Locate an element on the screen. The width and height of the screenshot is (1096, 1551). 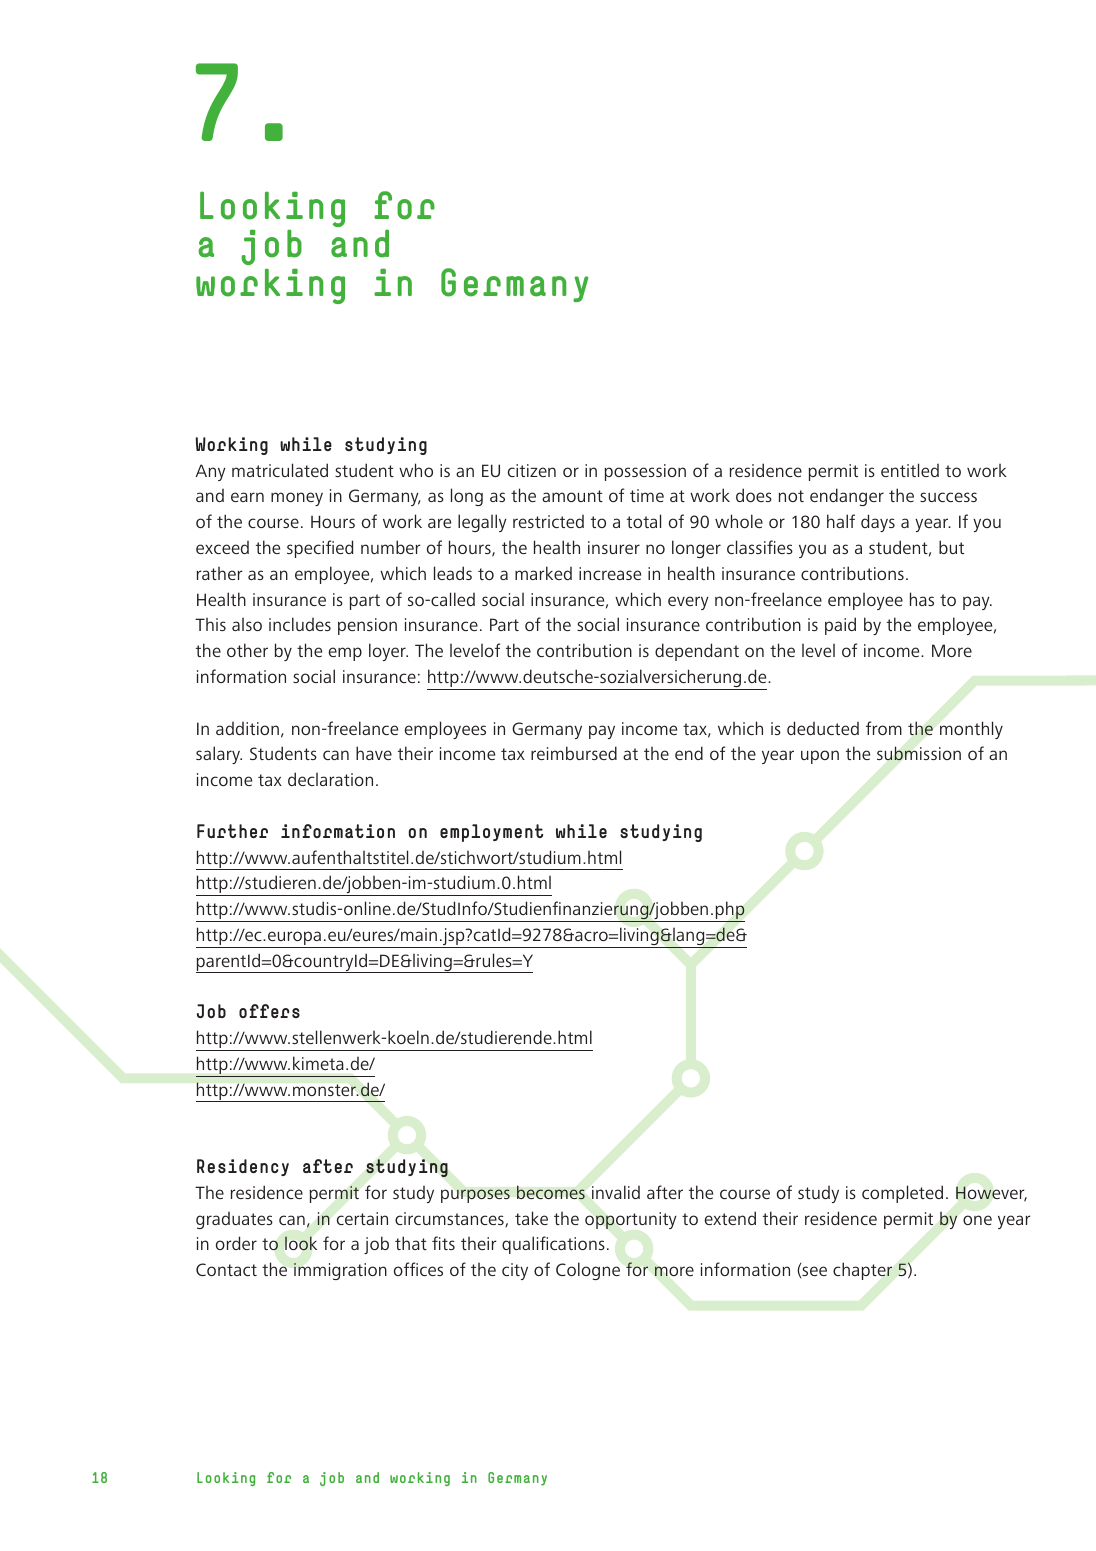
addition is located at coordinates (247, 728).
